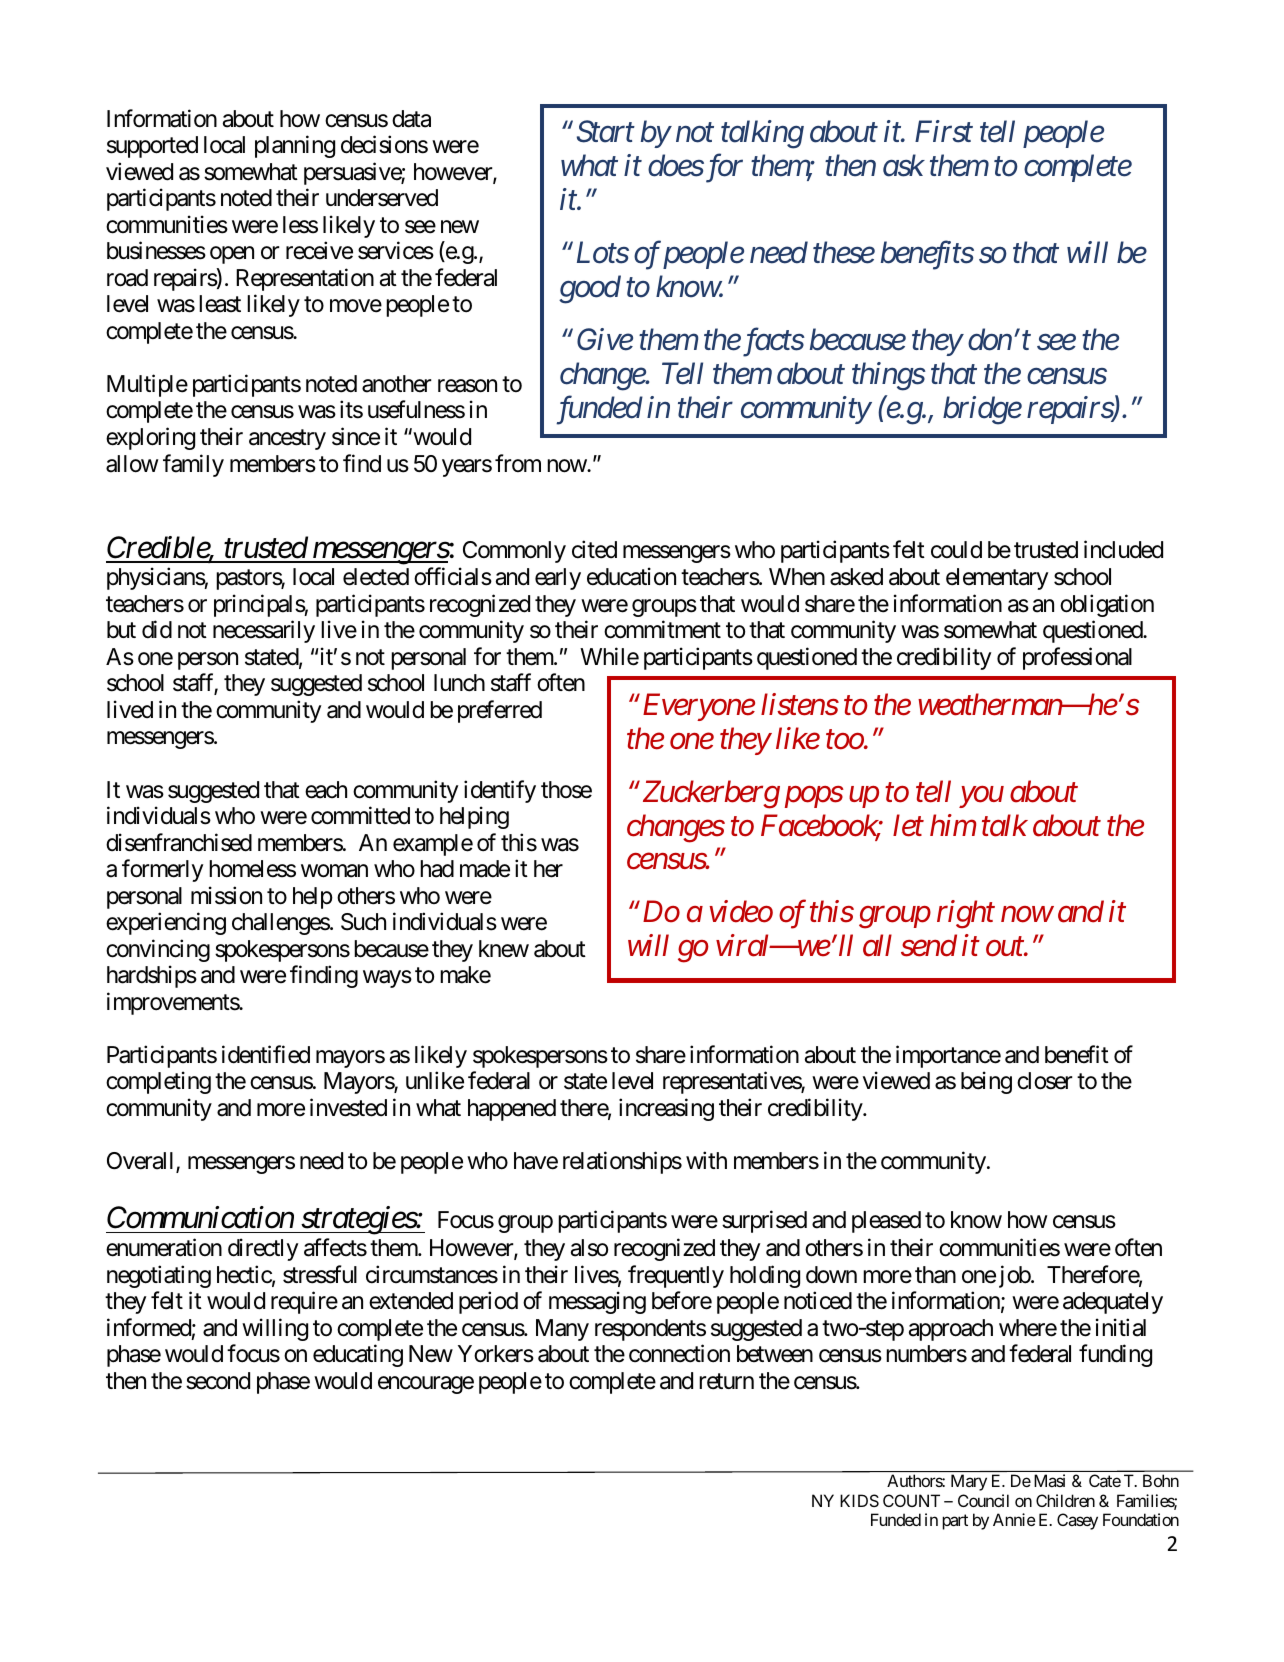 The height and width of the page is (1662, 1284). Describe the element at coordinates (997, 579) in the page. I see `elementary` at that location.
